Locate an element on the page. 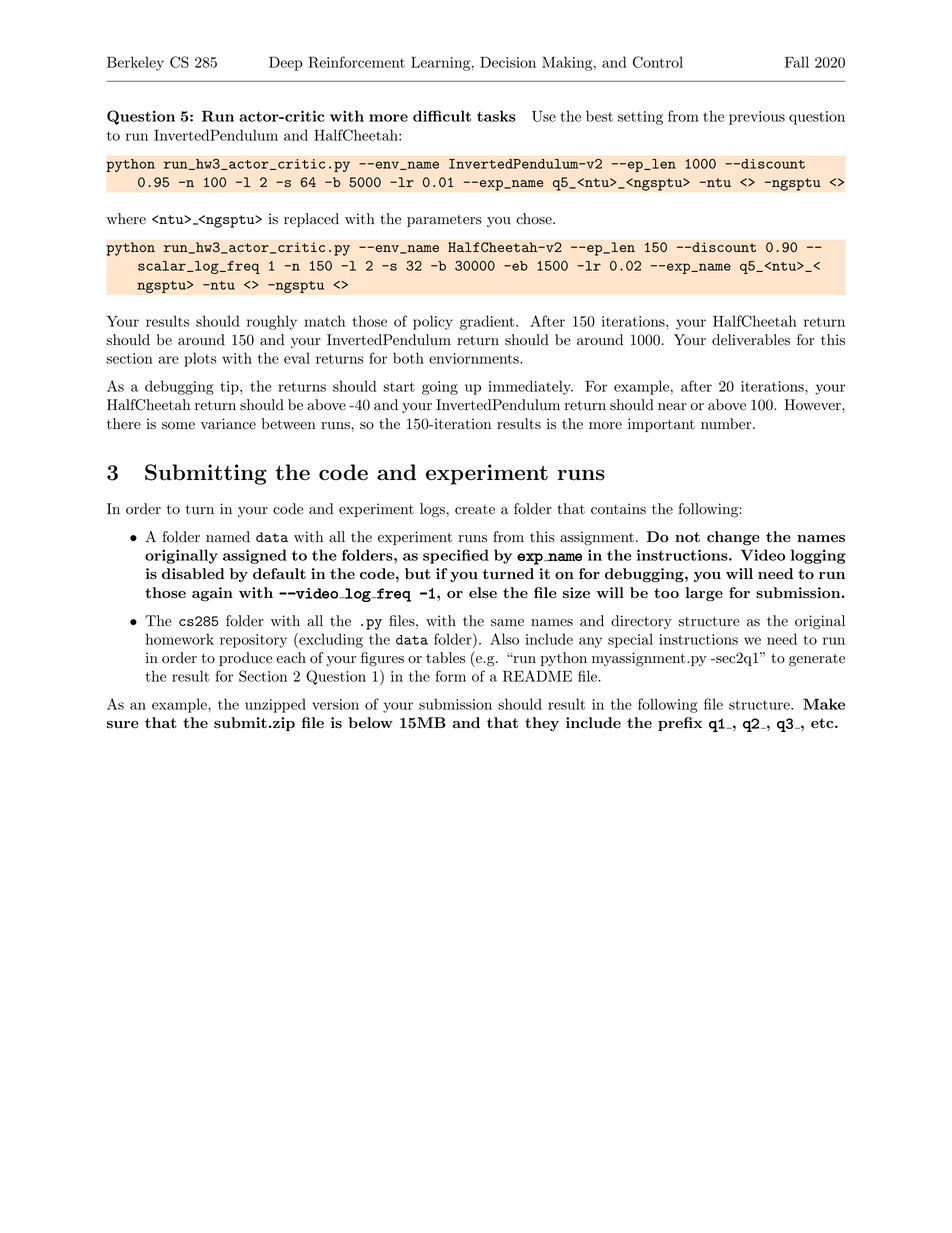  Berkeley is located at coordinates (135, 63).
